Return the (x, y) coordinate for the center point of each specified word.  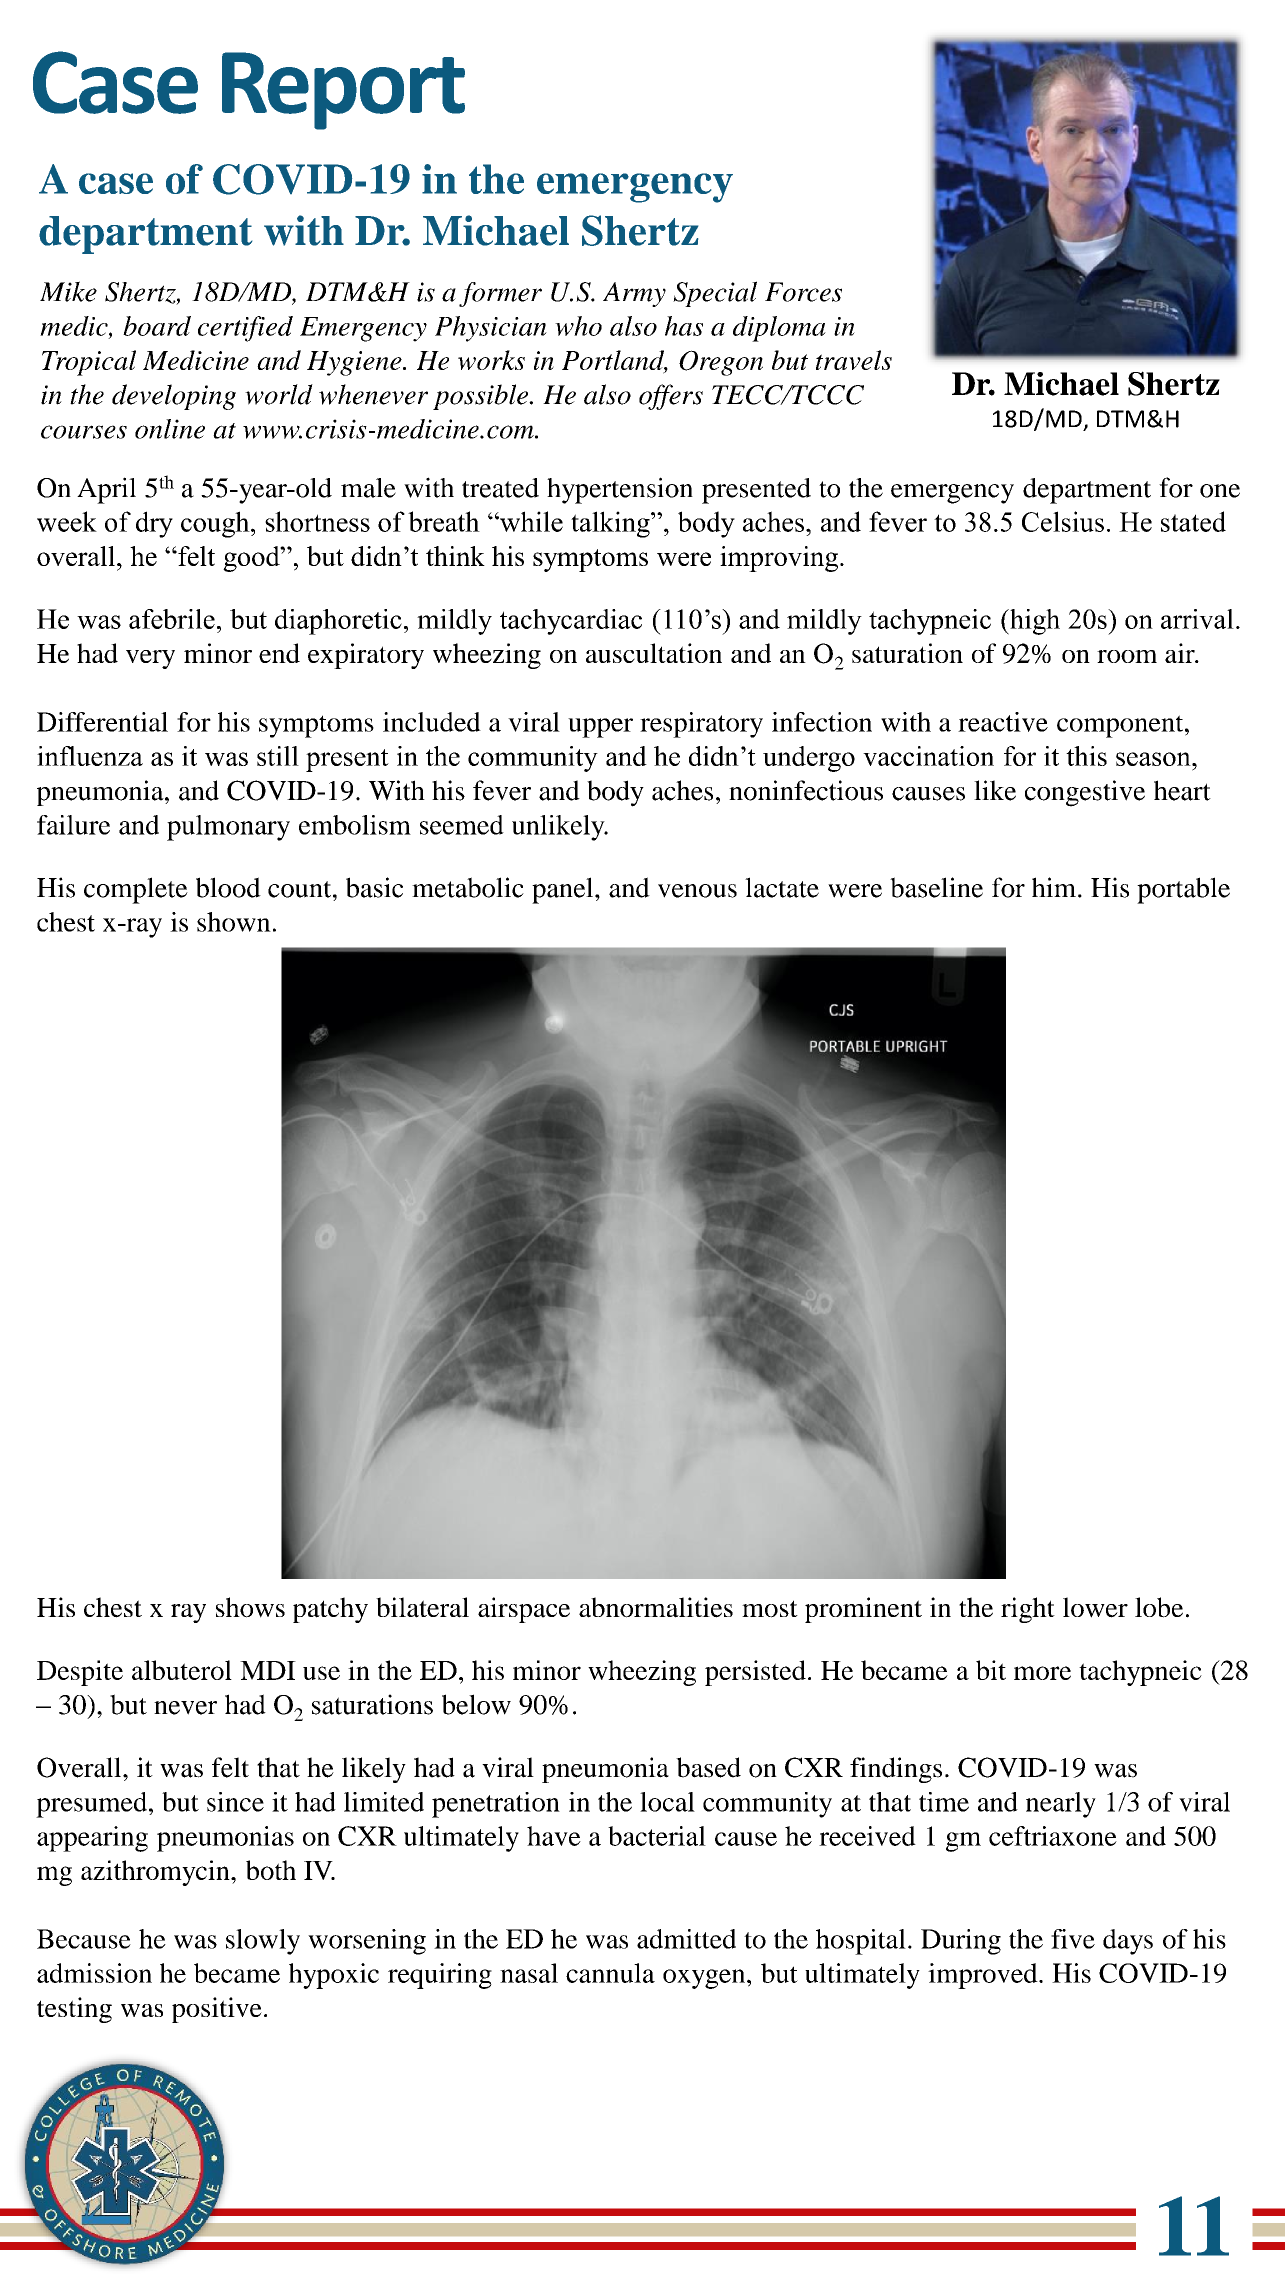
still (278, 756)
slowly (263, 1942)
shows (250, 1607)
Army (634, 294)
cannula (610, 1973)
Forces (803, 292)
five (1073, 1939)
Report (343, 91)
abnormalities (656, 1607)
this (1086, 756)
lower (1095, 1607)
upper (600, 728)
